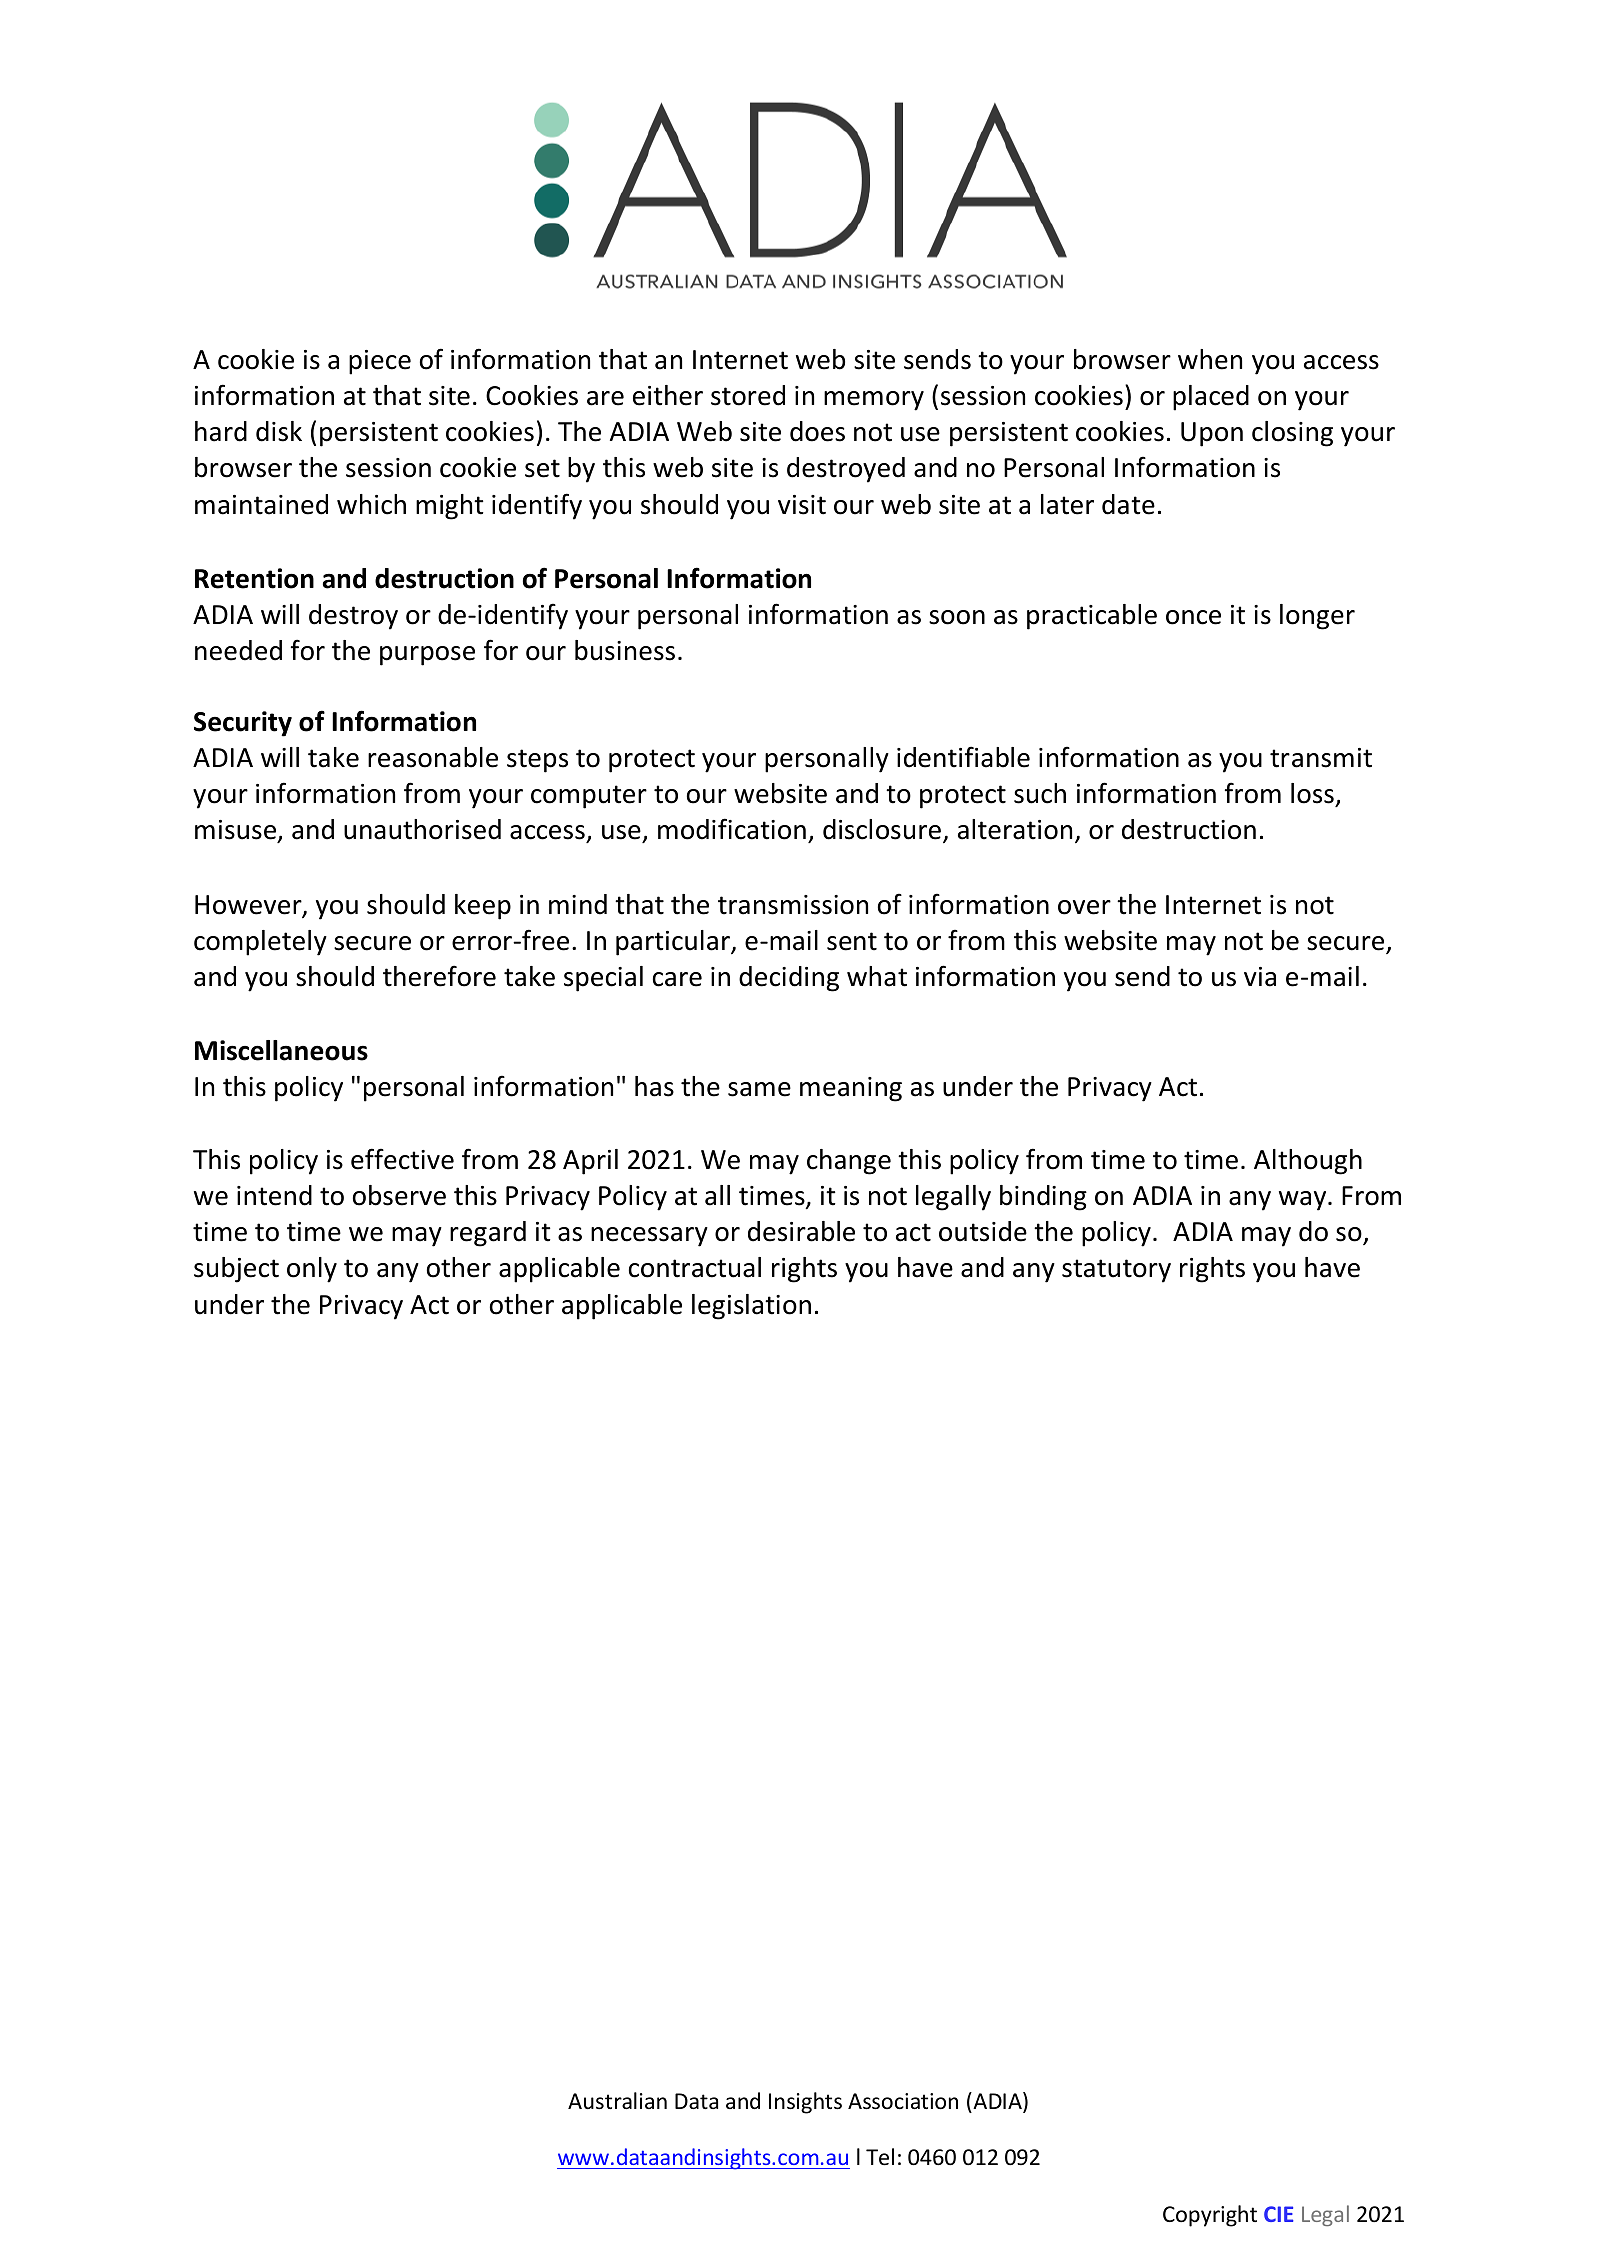 This page has height=2259, width=1597. Describe the element at coordinates (380, 362) in the page. I see `piece` at that location.
